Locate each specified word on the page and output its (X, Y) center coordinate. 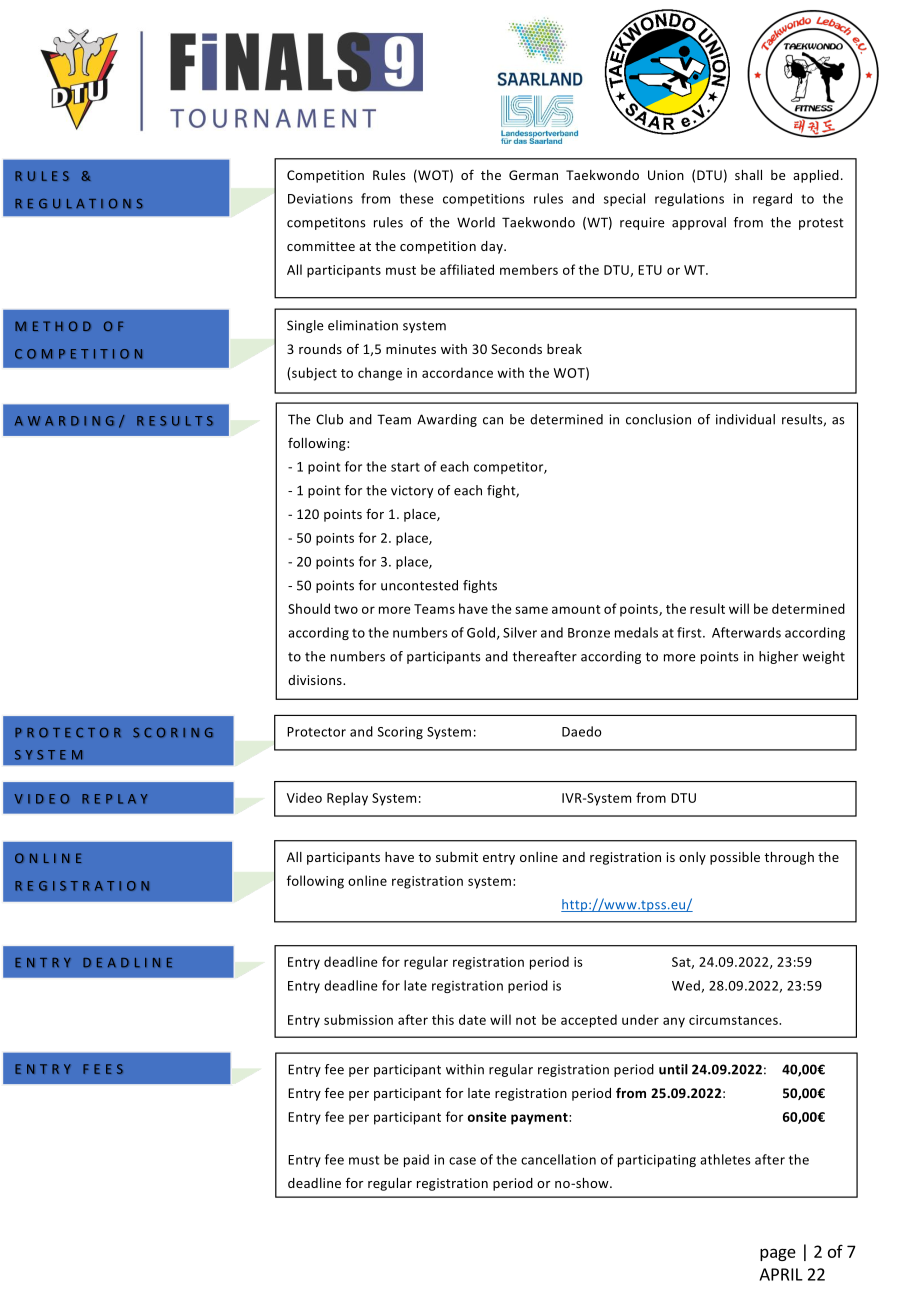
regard (772, 199)
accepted (589, 1021)
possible (735, 858)
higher (778, 657)
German (533, 175)
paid (416, 1160)
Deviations (320, 199)
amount (576, 609)
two (346, 609)
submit (457, 857)
